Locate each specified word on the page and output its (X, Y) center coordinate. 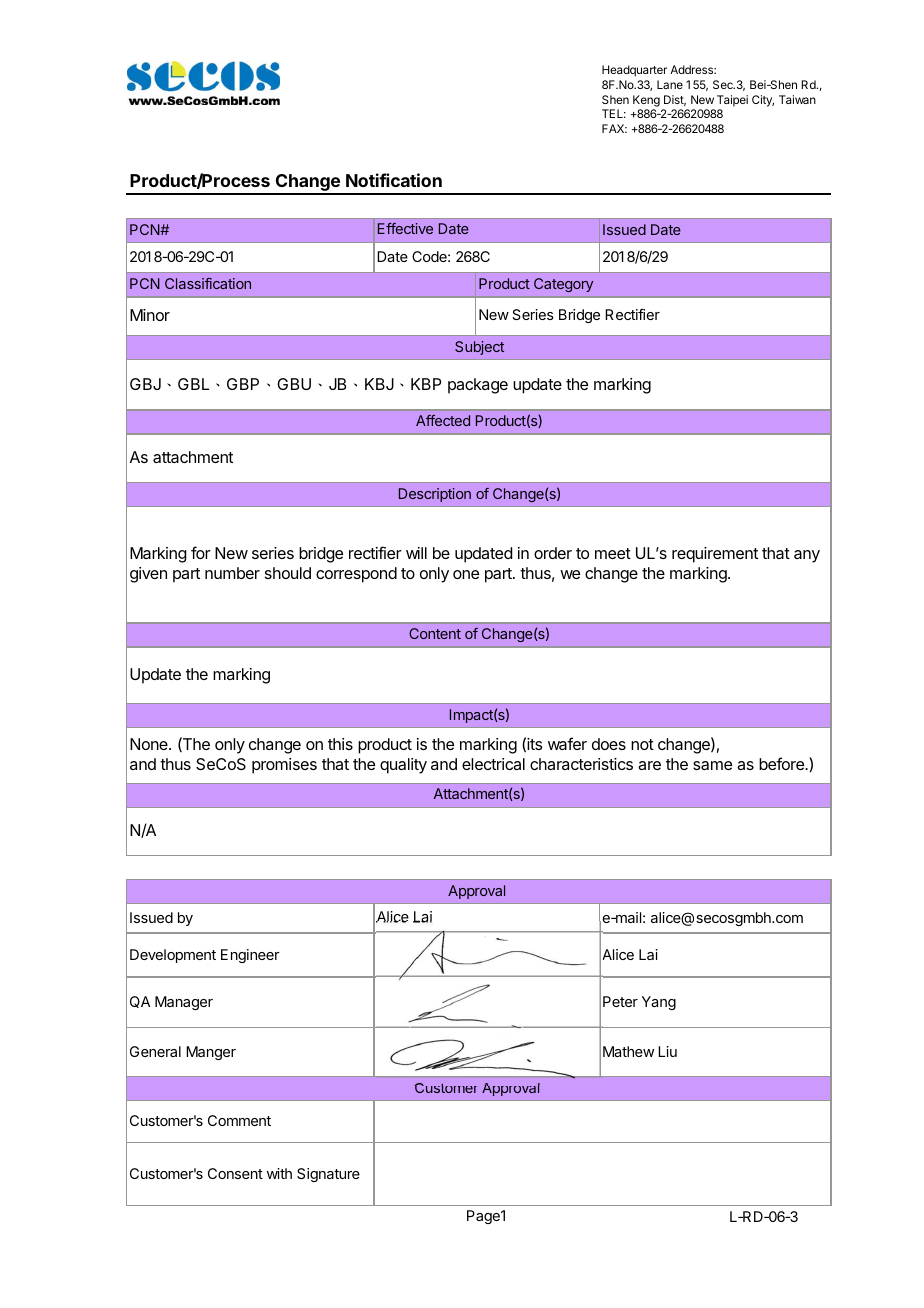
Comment (239, 1120)
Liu (667, 1051)
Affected (443, 420)
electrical (493, 764)
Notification (394, 180)
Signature (328, 1175)
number (232, 573)
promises (284, 766)
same (712, 765)
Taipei (732, 101)
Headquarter (634, 71)
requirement (715, 555)
